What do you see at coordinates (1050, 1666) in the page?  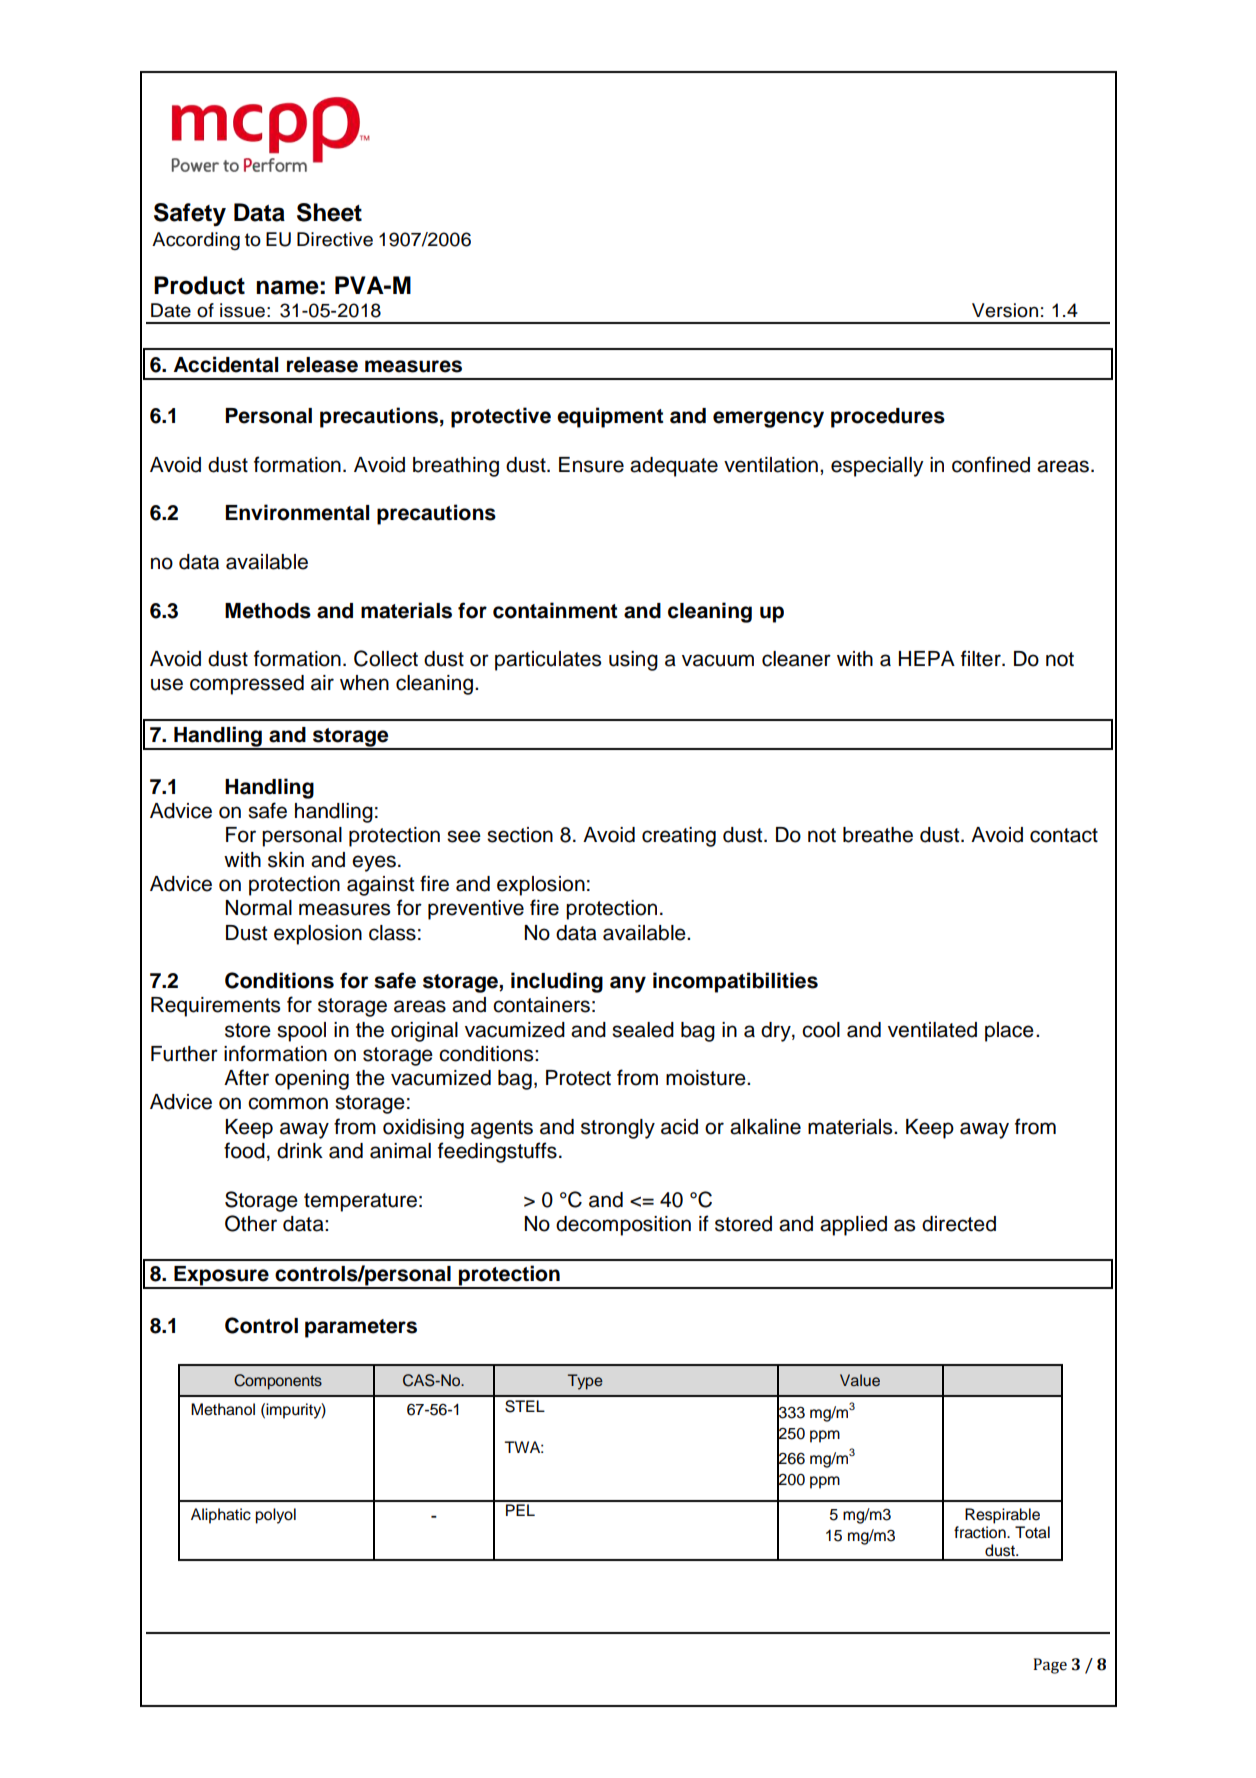 I see `Page` at bounding box center [1050, 1666].
